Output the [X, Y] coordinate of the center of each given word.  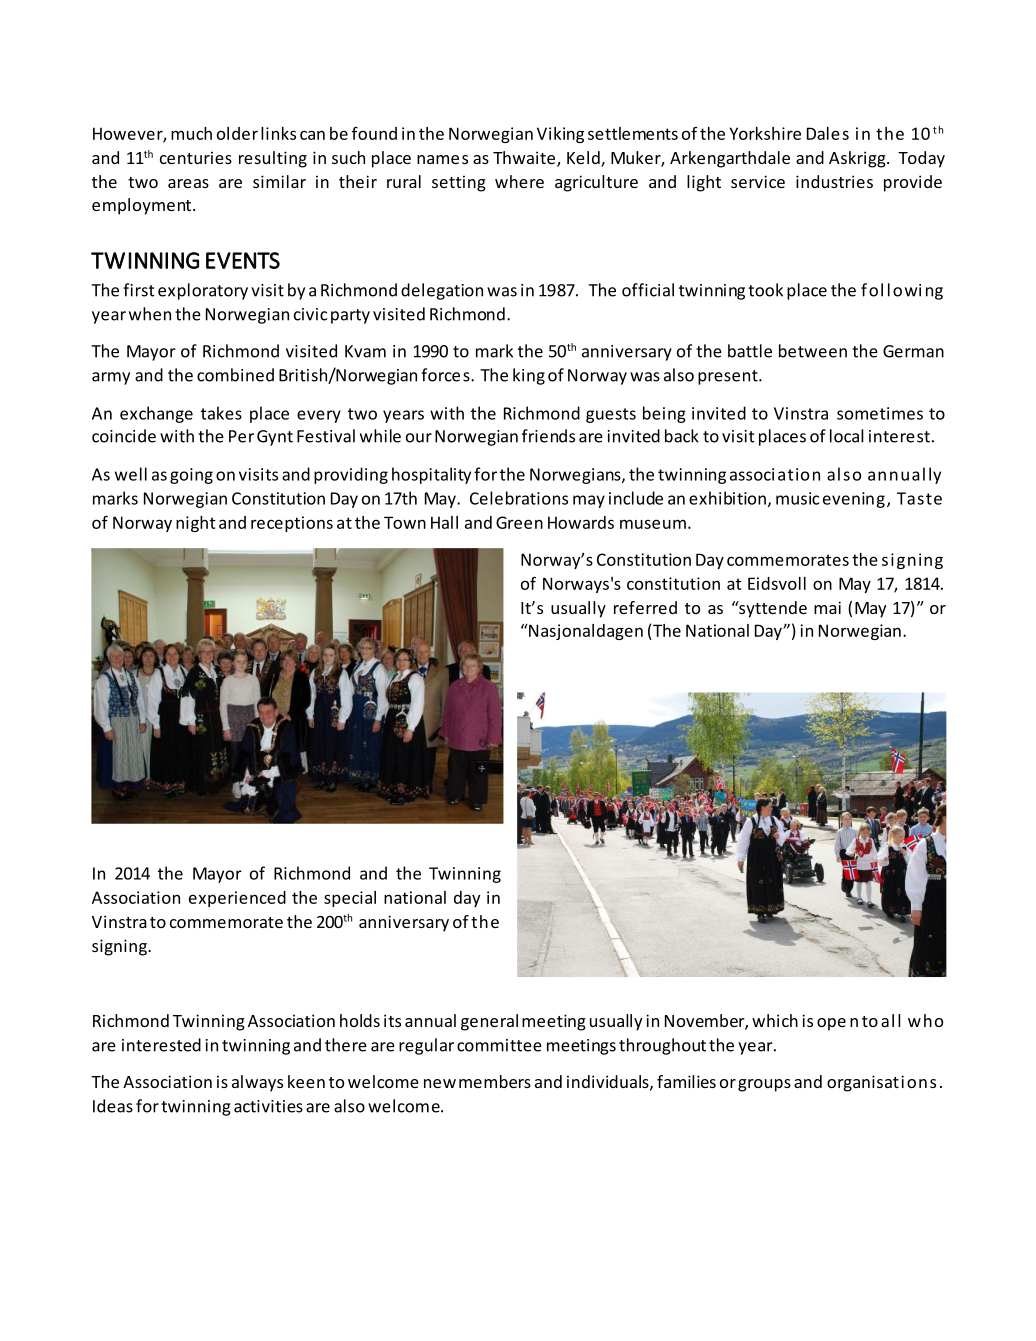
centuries [196, 157]
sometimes [880, 413]
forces [446, 375]
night [196, 524]
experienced [237, 899]
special [350, 899]
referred [645, 607]
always [257, 1083]
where [519, 181]
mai [827, 607]
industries [834, 181]
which [775, 1020]
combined [235, 375]
